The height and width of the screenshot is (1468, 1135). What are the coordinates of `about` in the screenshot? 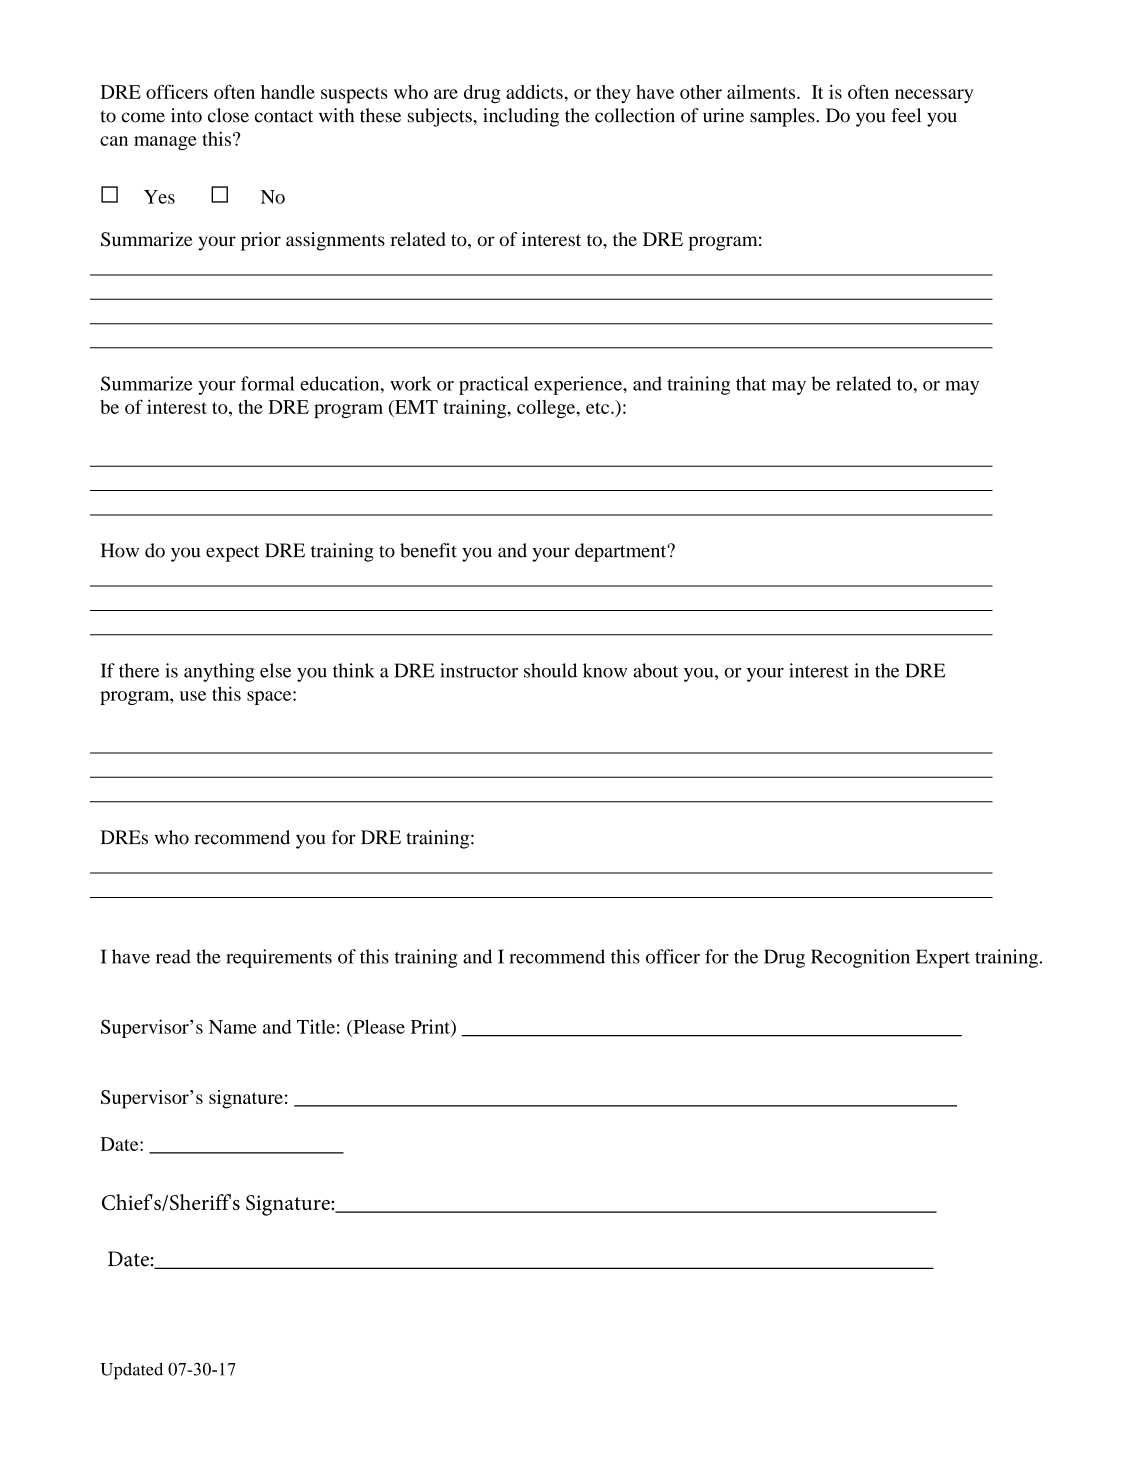 It's located at (655, 670).
